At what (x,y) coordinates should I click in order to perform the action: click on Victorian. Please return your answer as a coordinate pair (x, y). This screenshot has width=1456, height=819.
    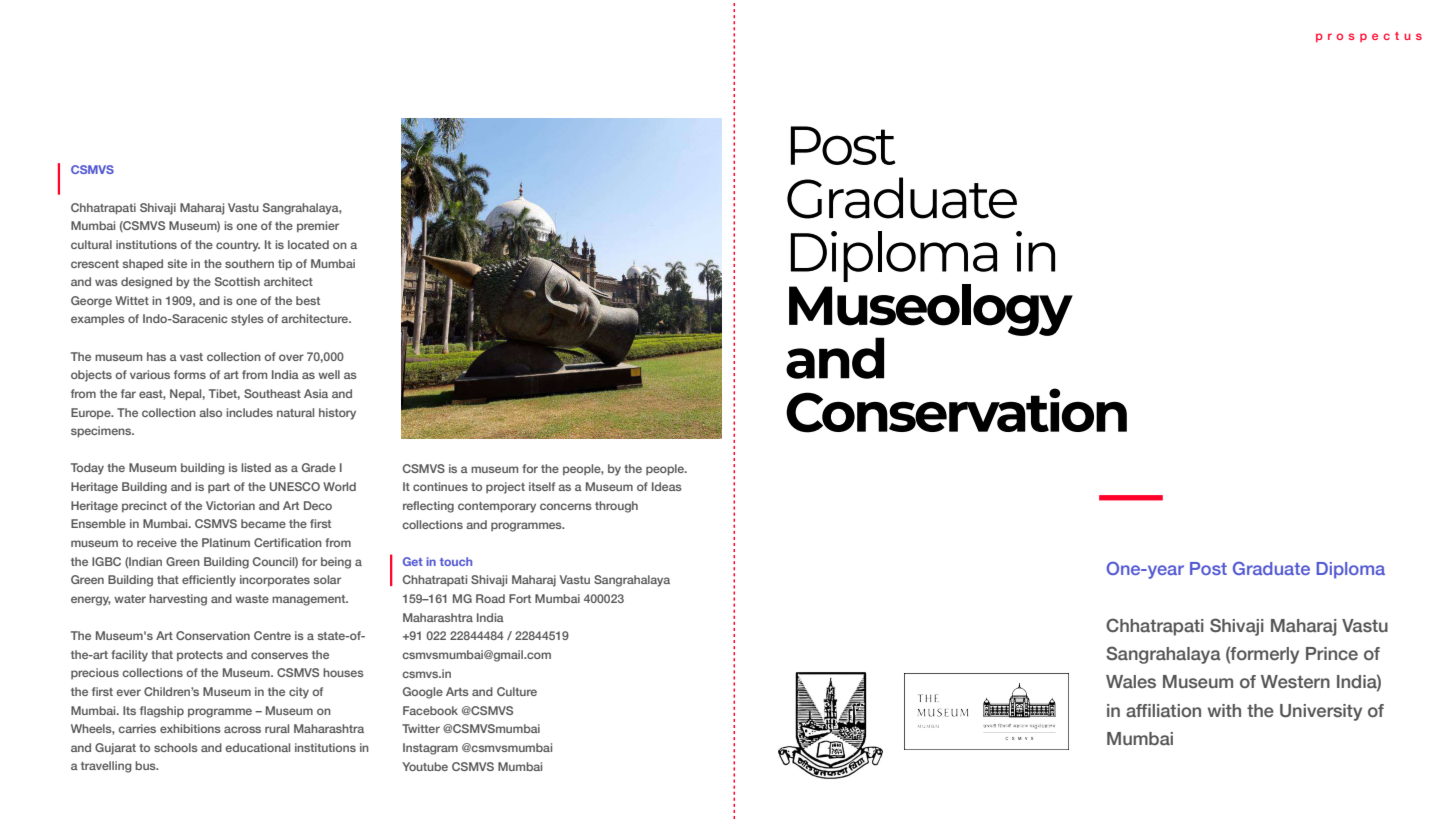
    Looking at the image, I should click on (230, 505).
